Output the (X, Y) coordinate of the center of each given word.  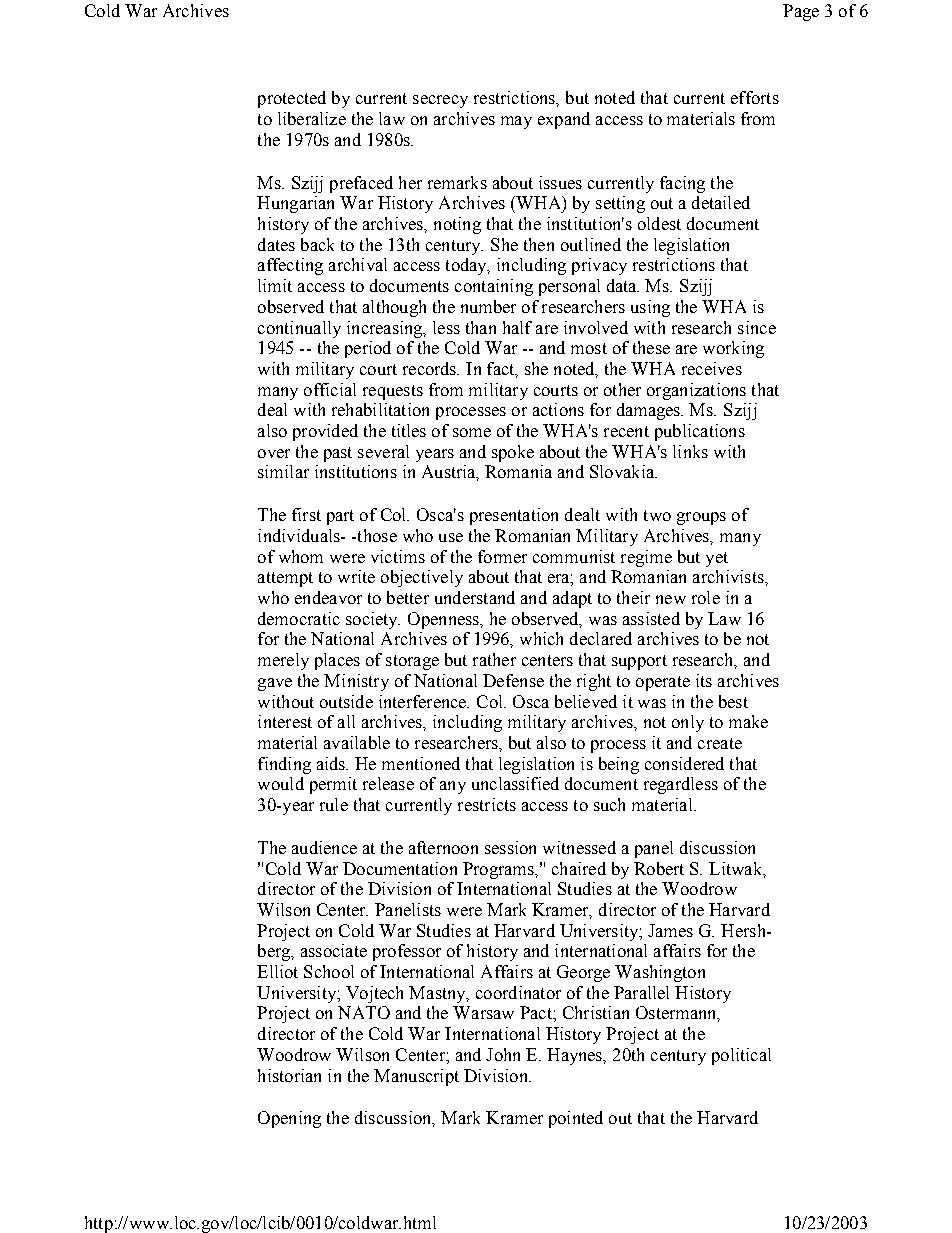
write (356, 576)
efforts (755, 97)
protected (292, 99)
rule (334, 804)
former (502, 556)
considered (684, 763)
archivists (729, 576)
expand (564, 120)
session (510, 847)
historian (289, 1075)
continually (299, 329)
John (503, 1054)
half (517, 327)
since (757, 327)
